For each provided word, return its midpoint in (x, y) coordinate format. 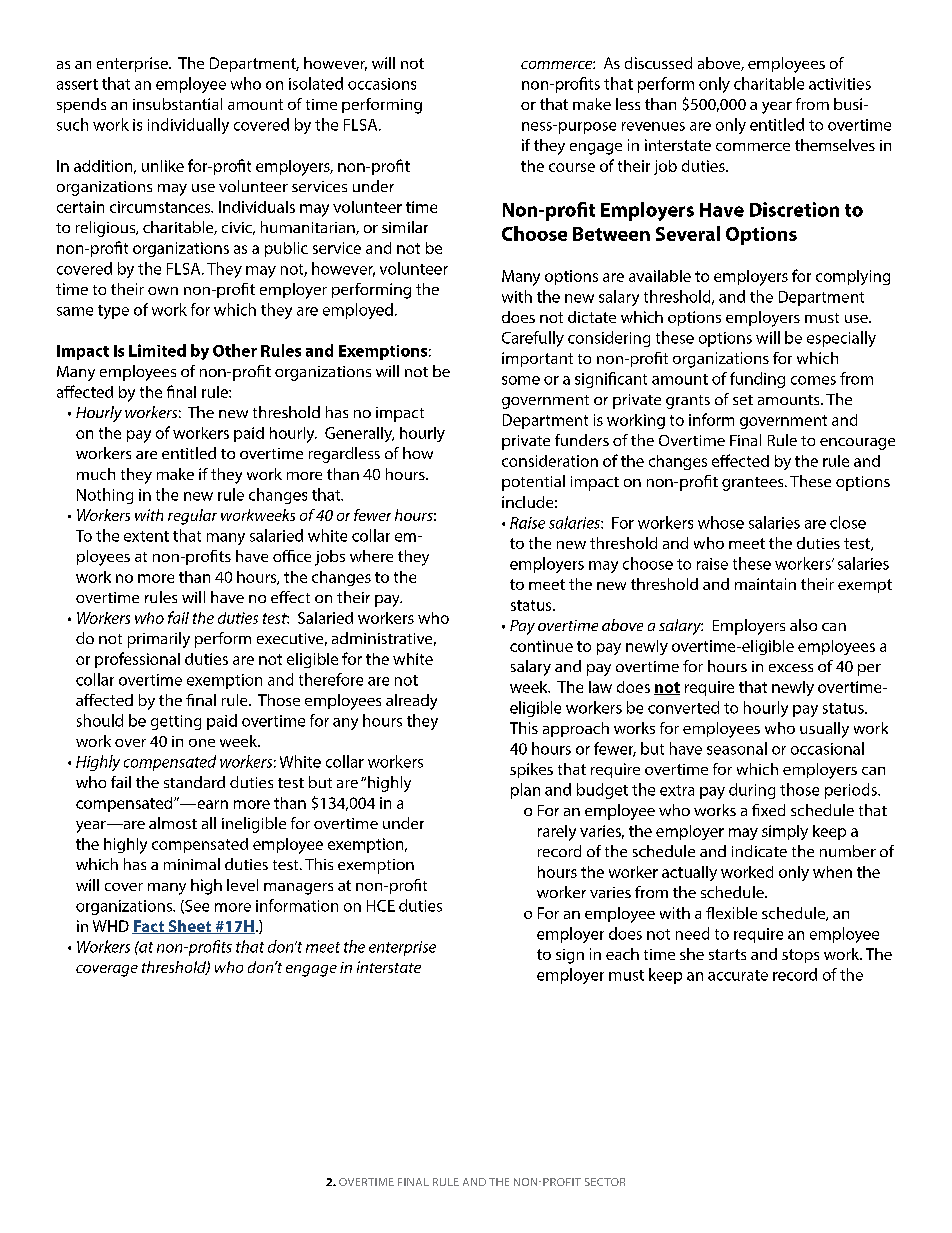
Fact (149, 927)
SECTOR (605, 1182)
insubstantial (177, 104)
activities (840, 84)
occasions (382, 84)
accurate (738, 975)
